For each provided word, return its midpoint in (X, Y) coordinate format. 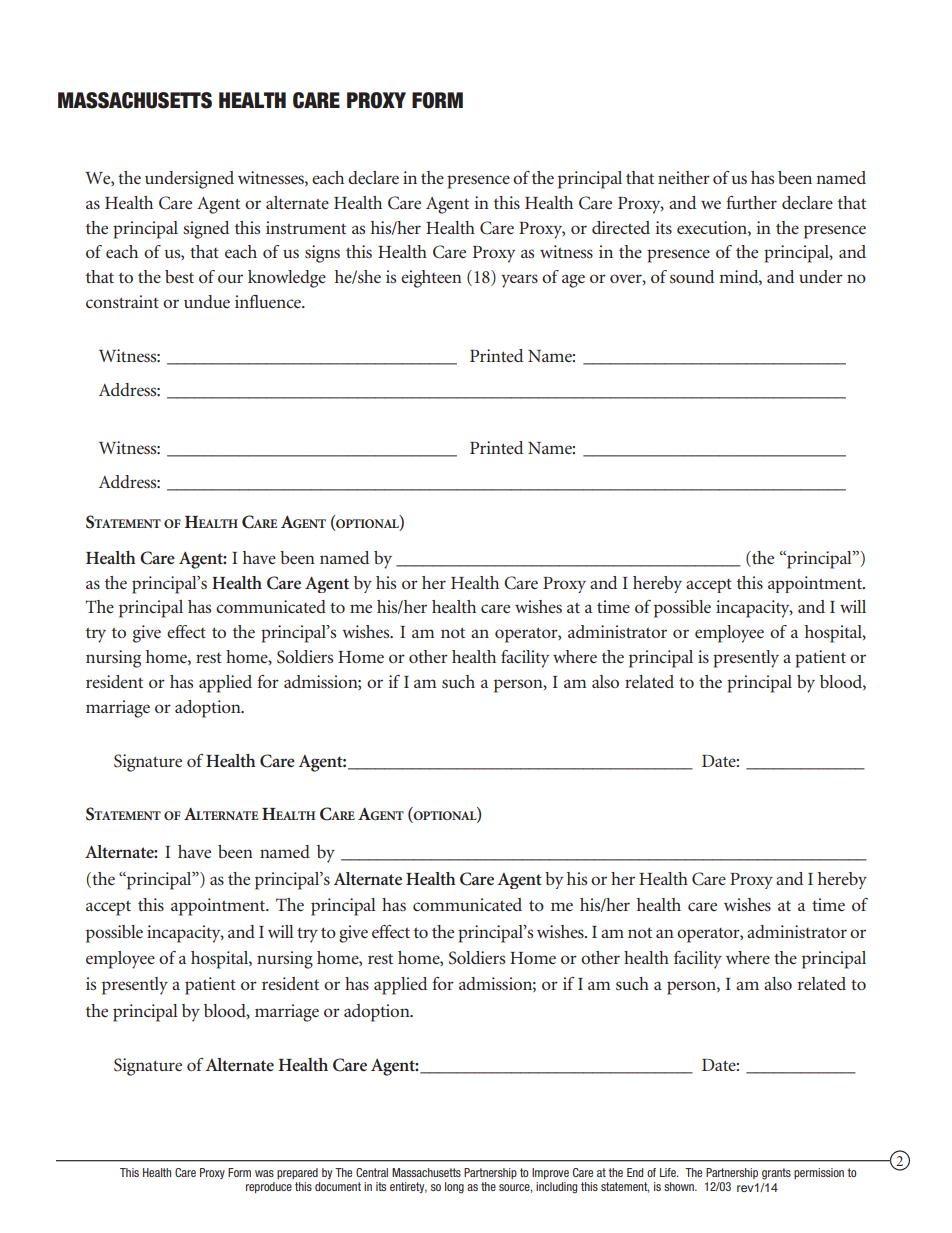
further (751, 202)
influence (269, 301)
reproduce (269, 1187)
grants (776, 1174)
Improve (550, 1173)
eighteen (431, 279)
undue (207, 301)
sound (692, 276)
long (454, 1188)
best (179, 276)
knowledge (287, 279)
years (519, 281)
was (264, 1173)
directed (621, 227)
